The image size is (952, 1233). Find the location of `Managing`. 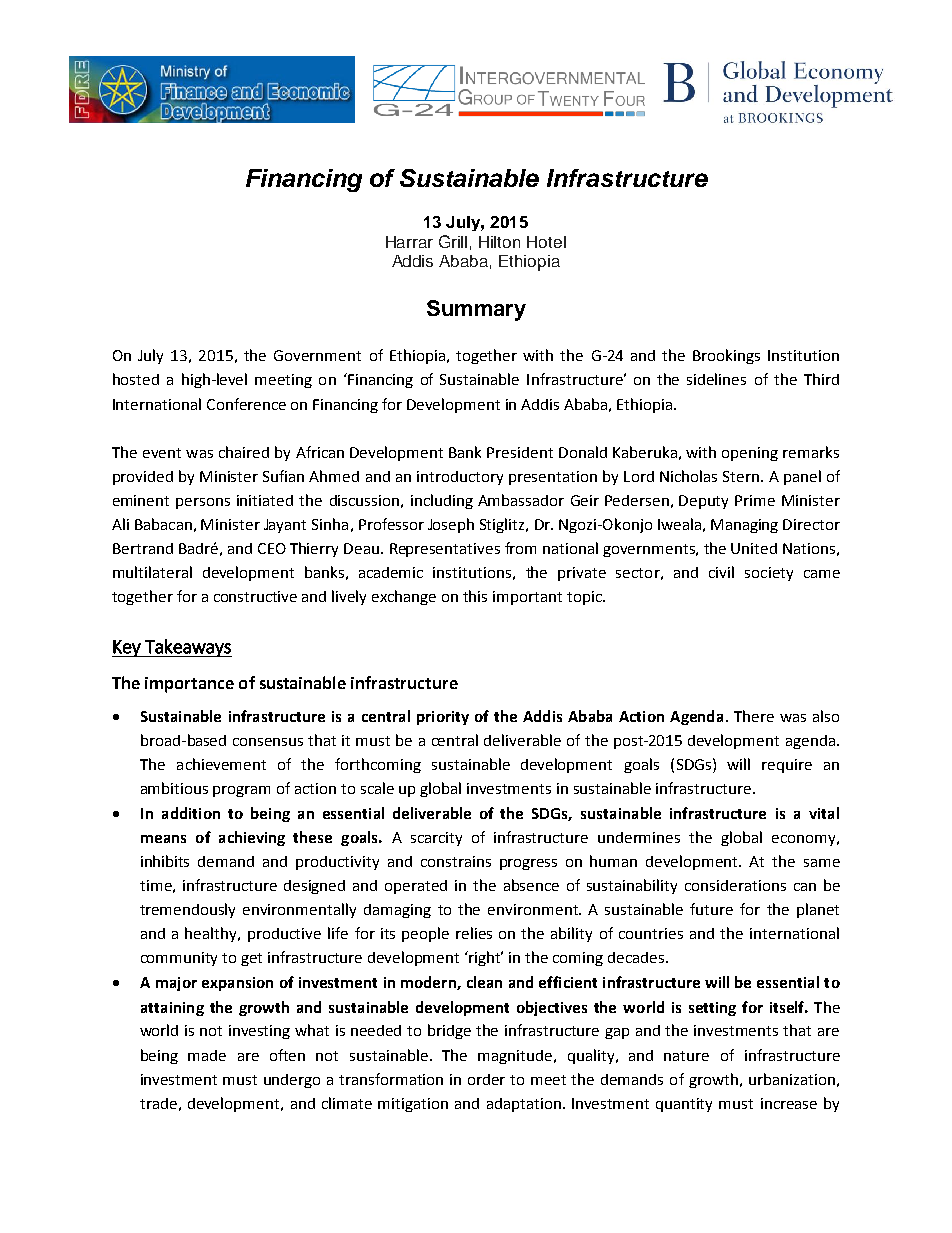

Managing is located at coordinates (744, 526).
